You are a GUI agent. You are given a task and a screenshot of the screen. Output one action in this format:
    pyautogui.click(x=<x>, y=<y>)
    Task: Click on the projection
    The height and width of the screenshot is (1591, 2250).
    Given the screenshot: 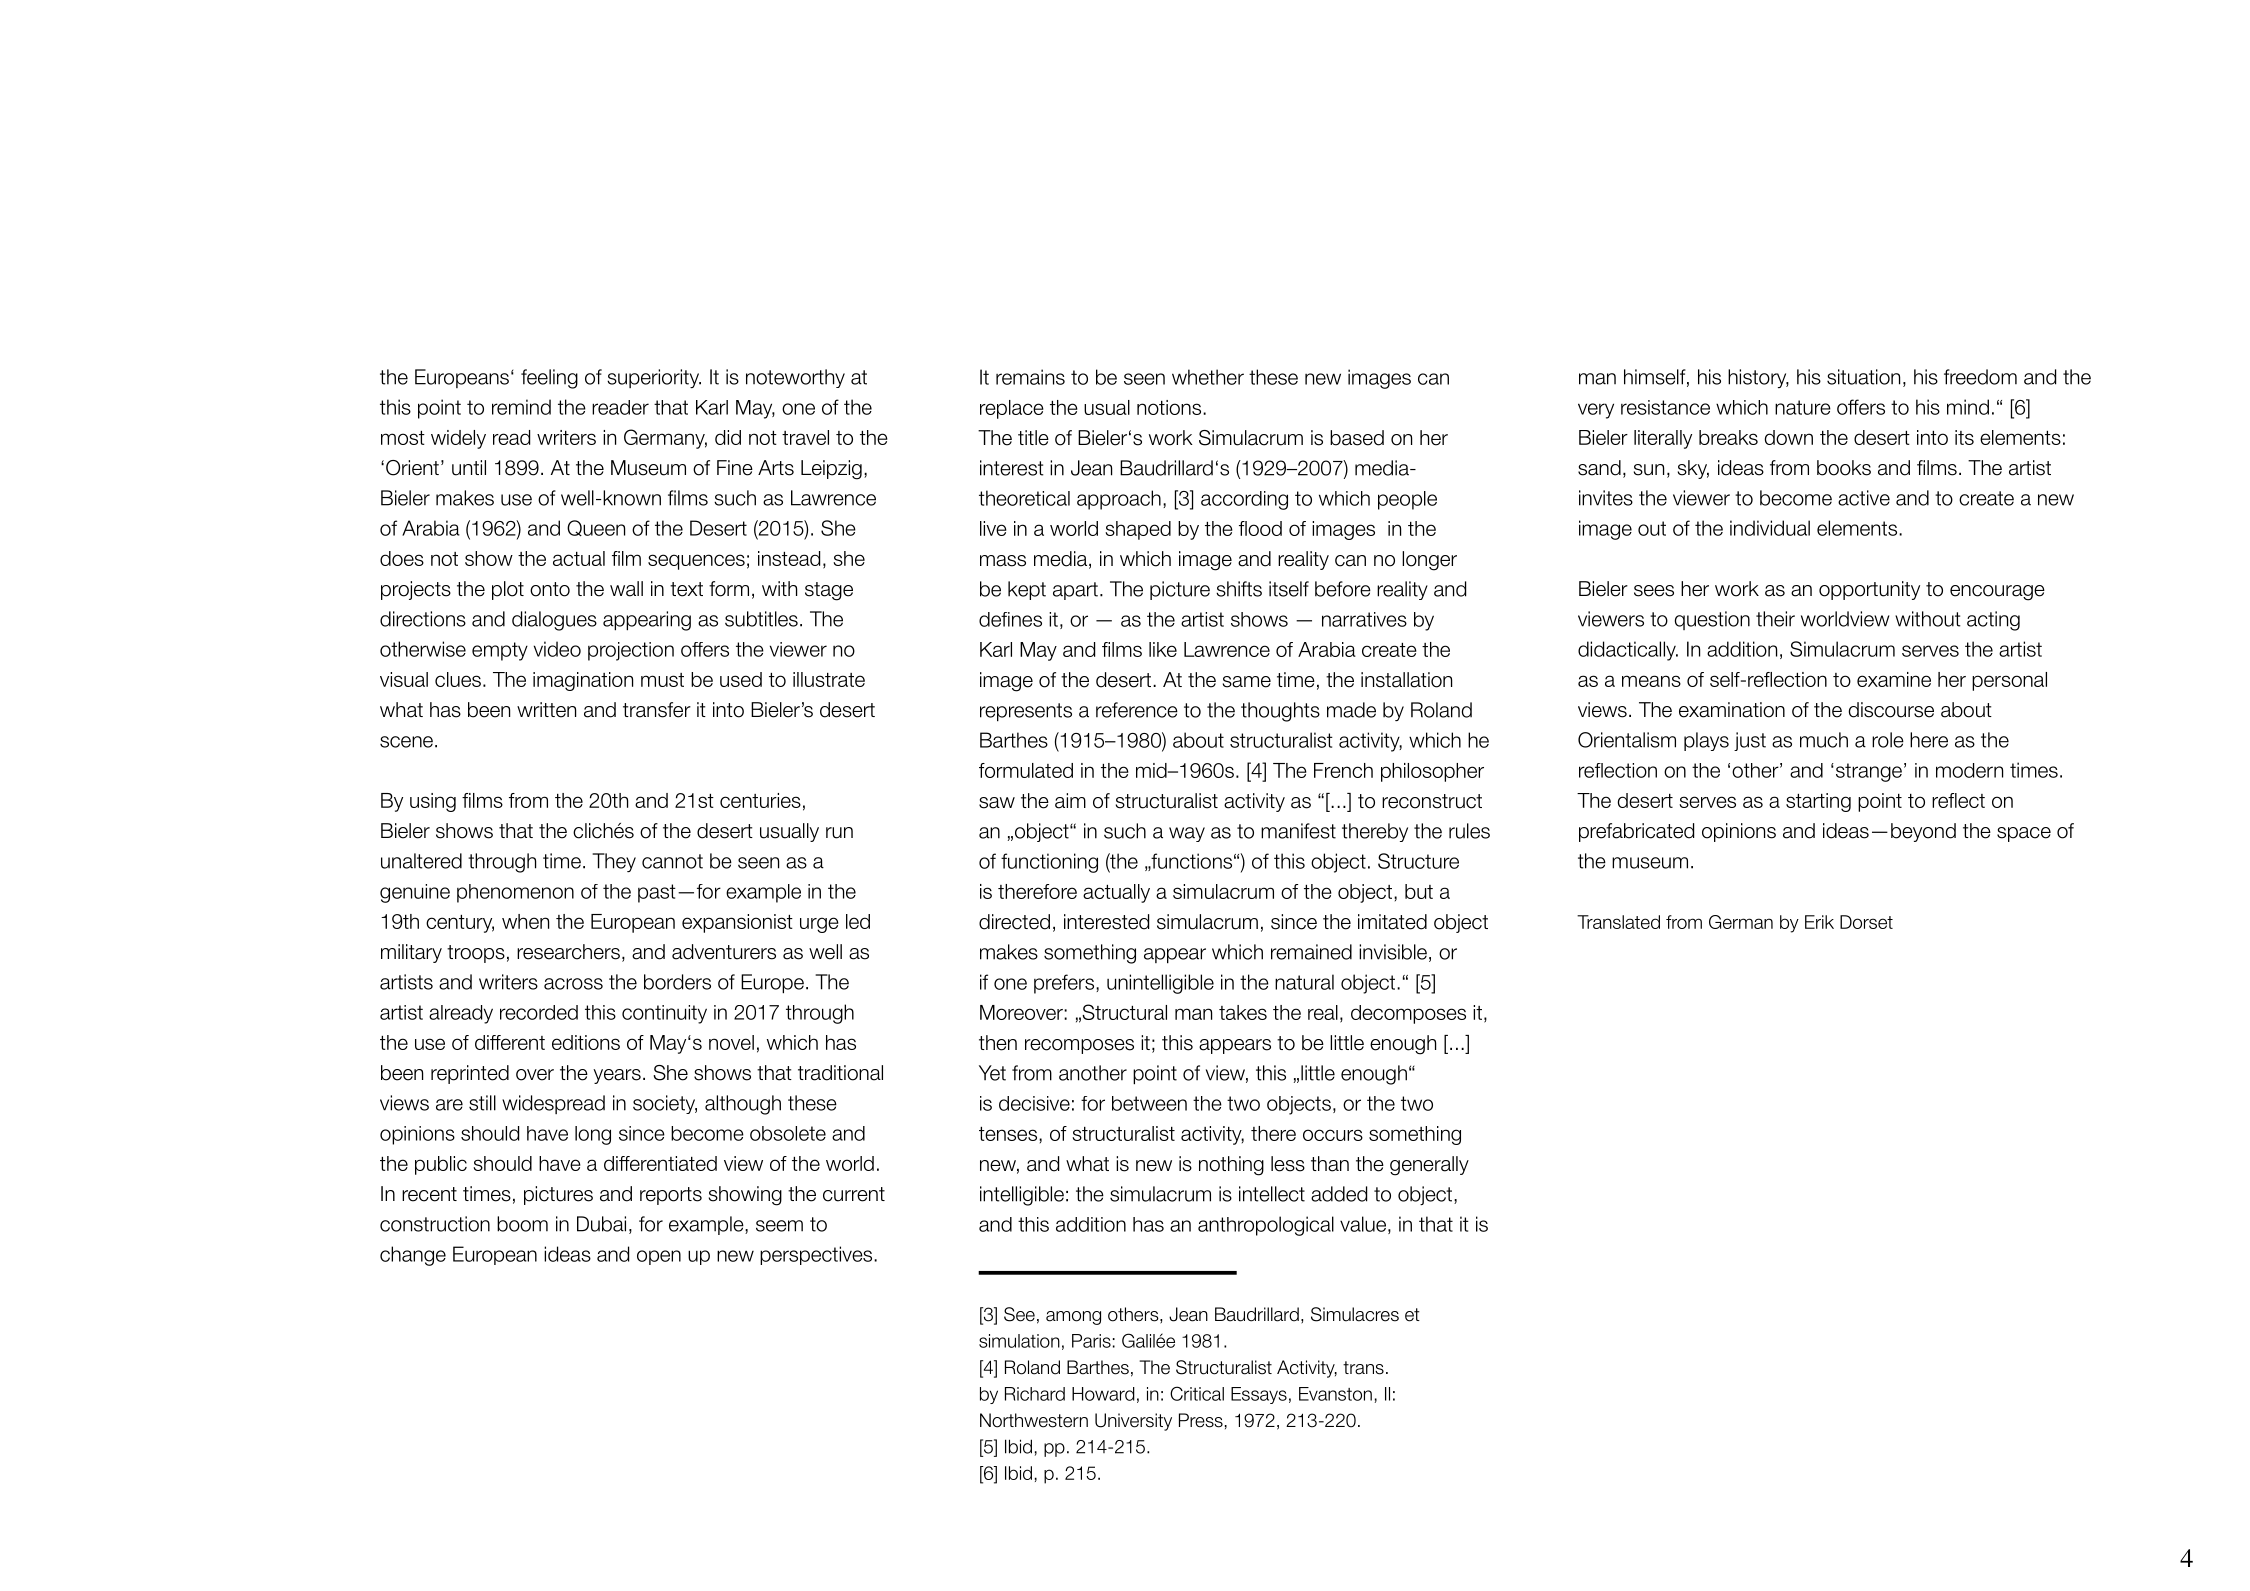 What is the action you would take?
    pyautogui.click(x=631, y=651)
